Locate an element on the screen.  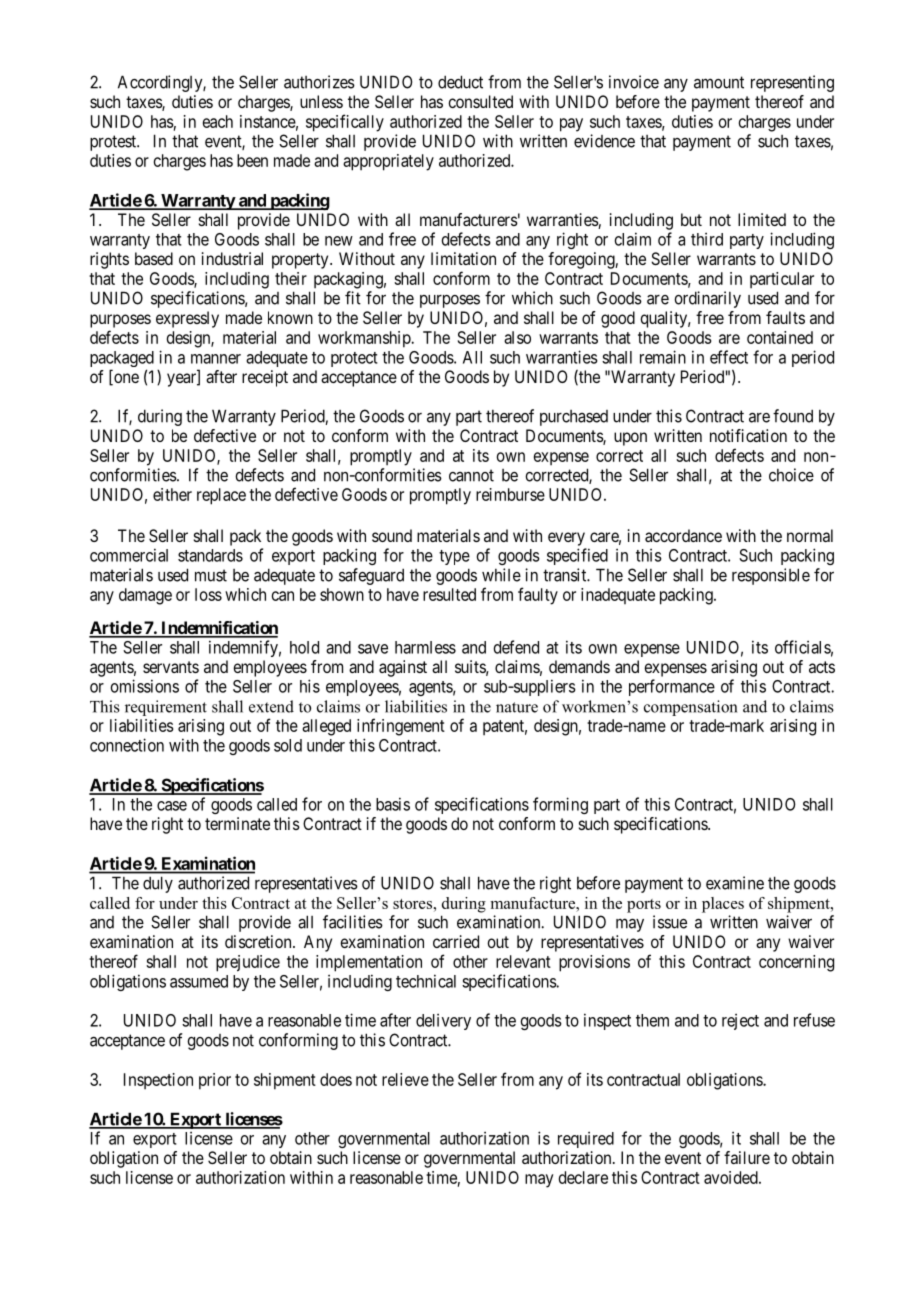
consulted is located at coordinates (480, 101).
